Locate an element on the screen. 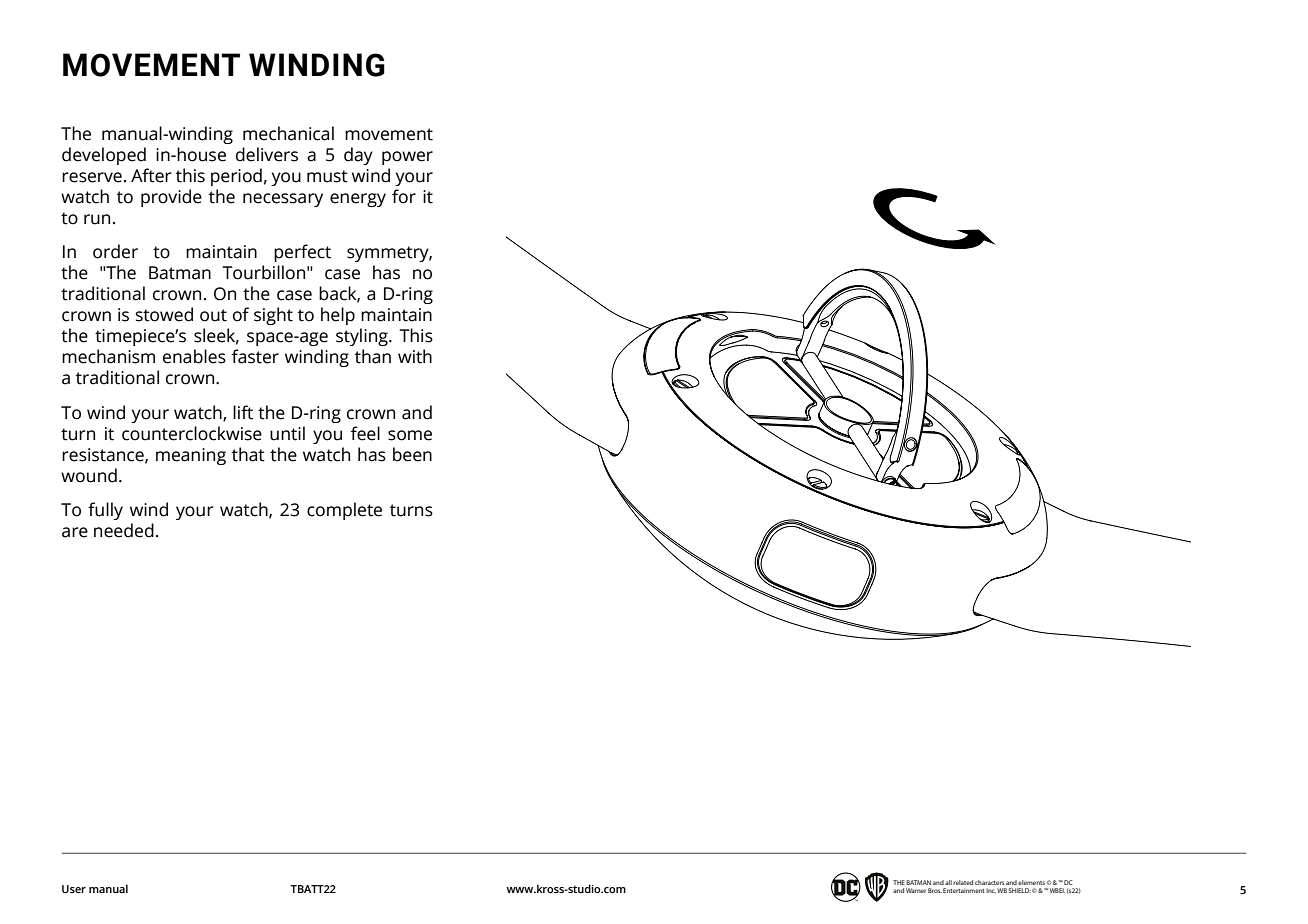 The image size is (1308, 924). Warner is located at coordinates (916, 890).
